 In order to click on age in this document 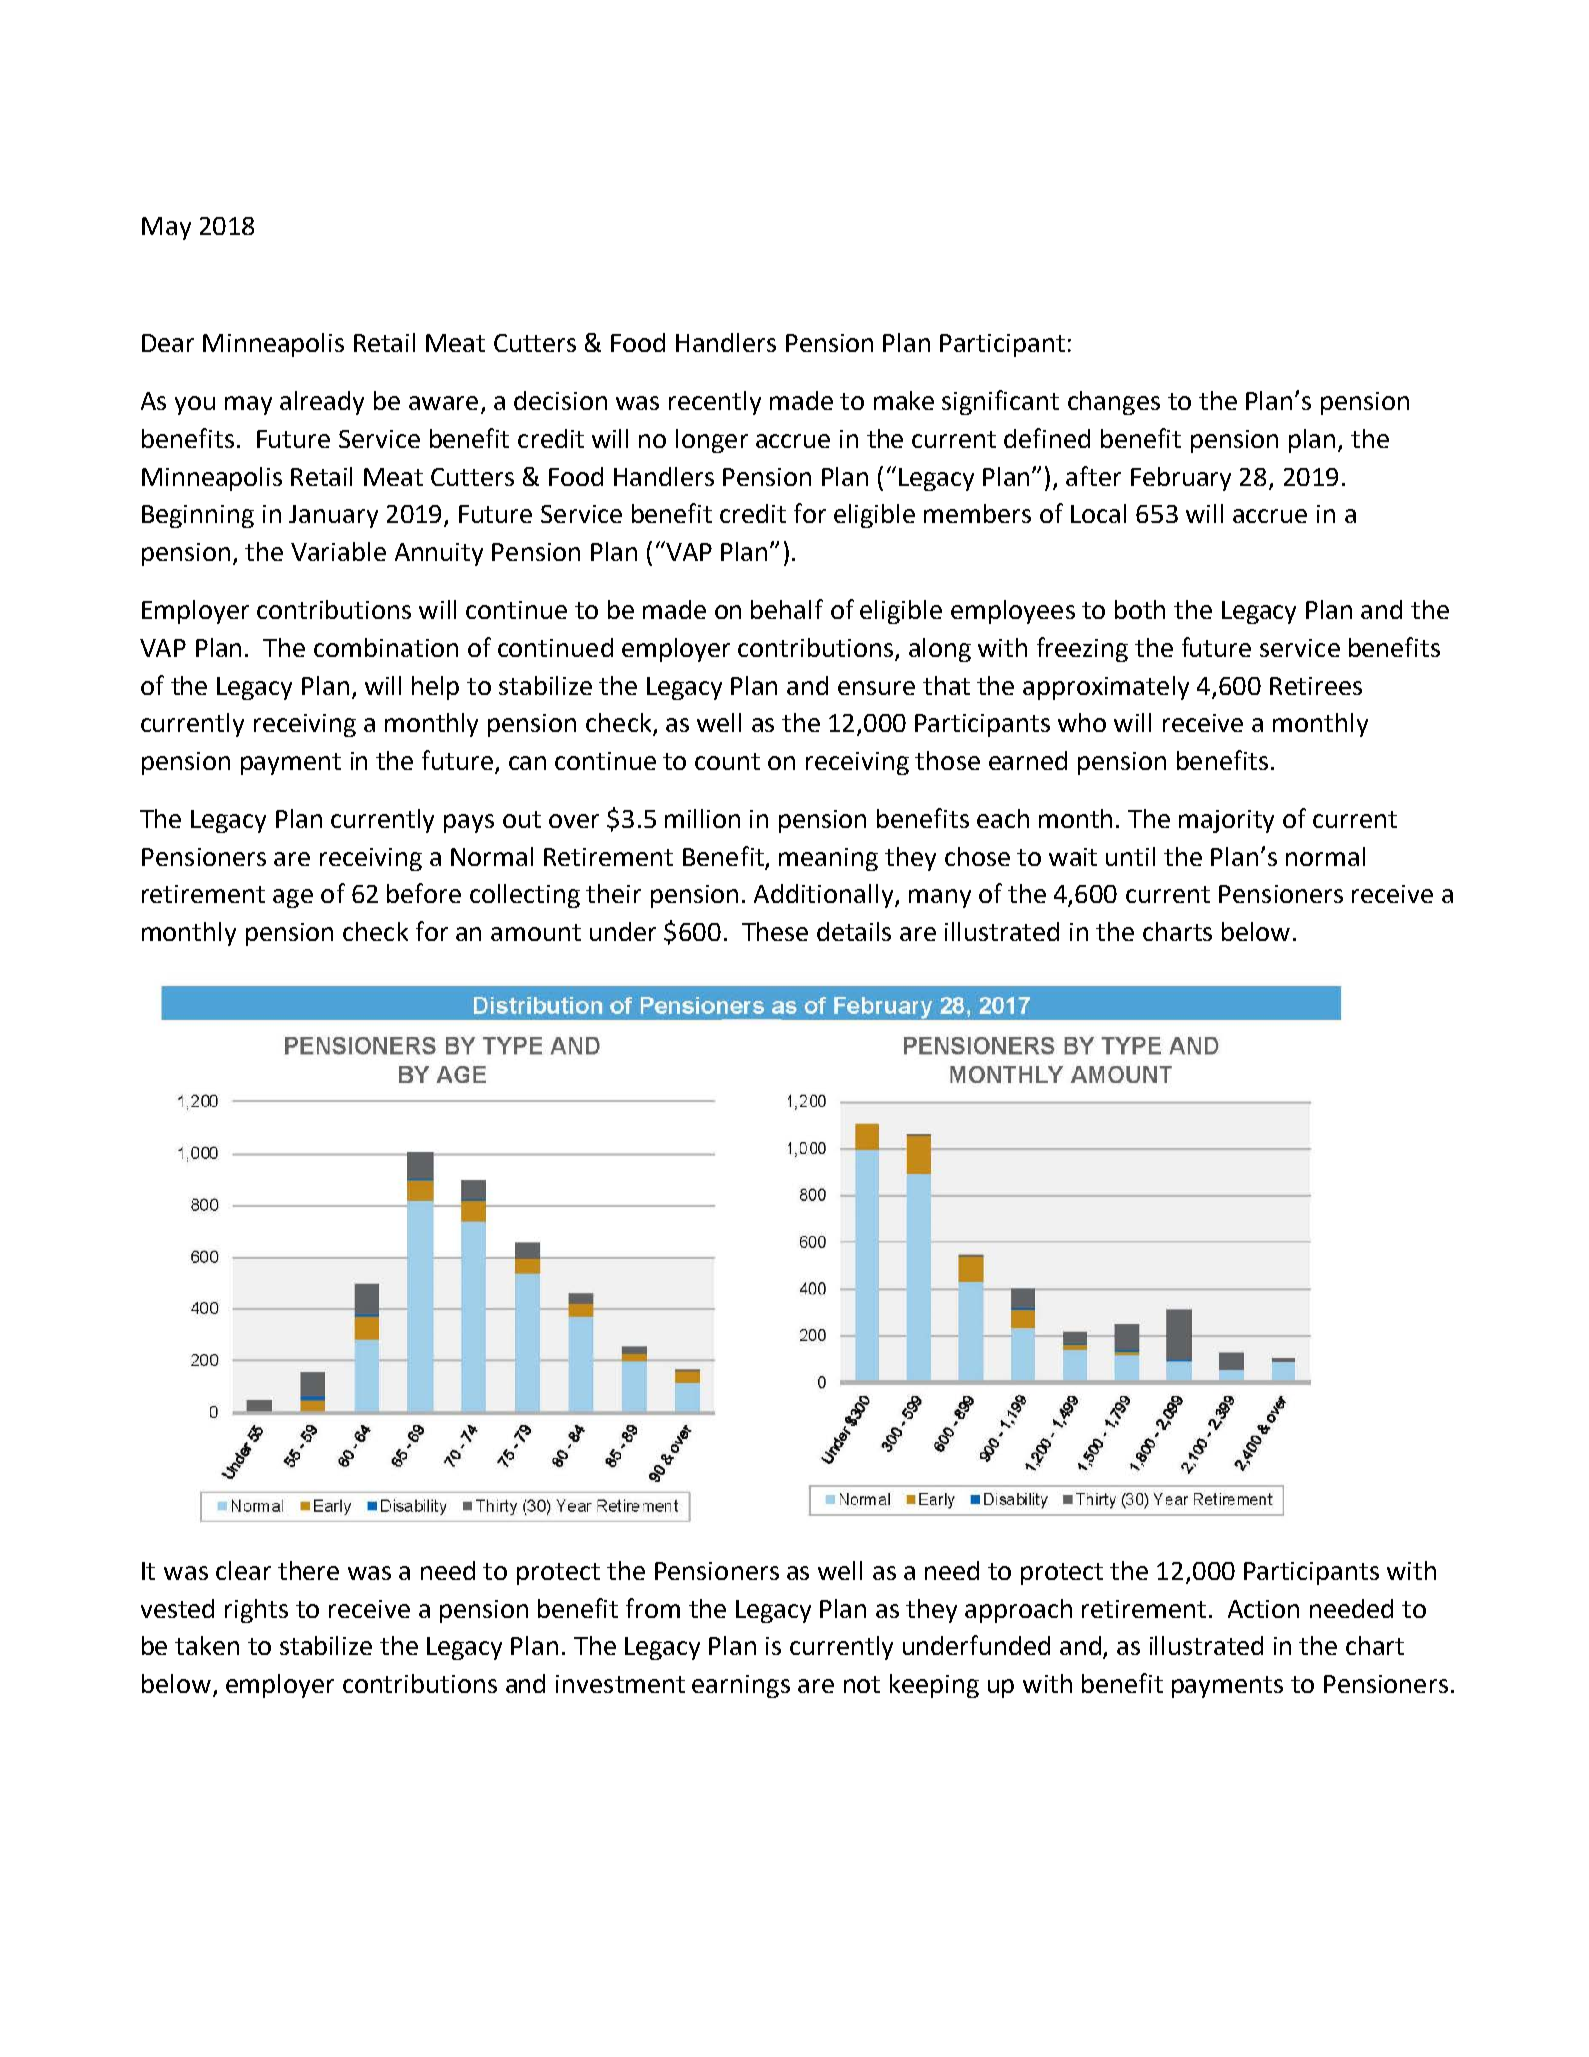, I will do `click(293, 898)`.
